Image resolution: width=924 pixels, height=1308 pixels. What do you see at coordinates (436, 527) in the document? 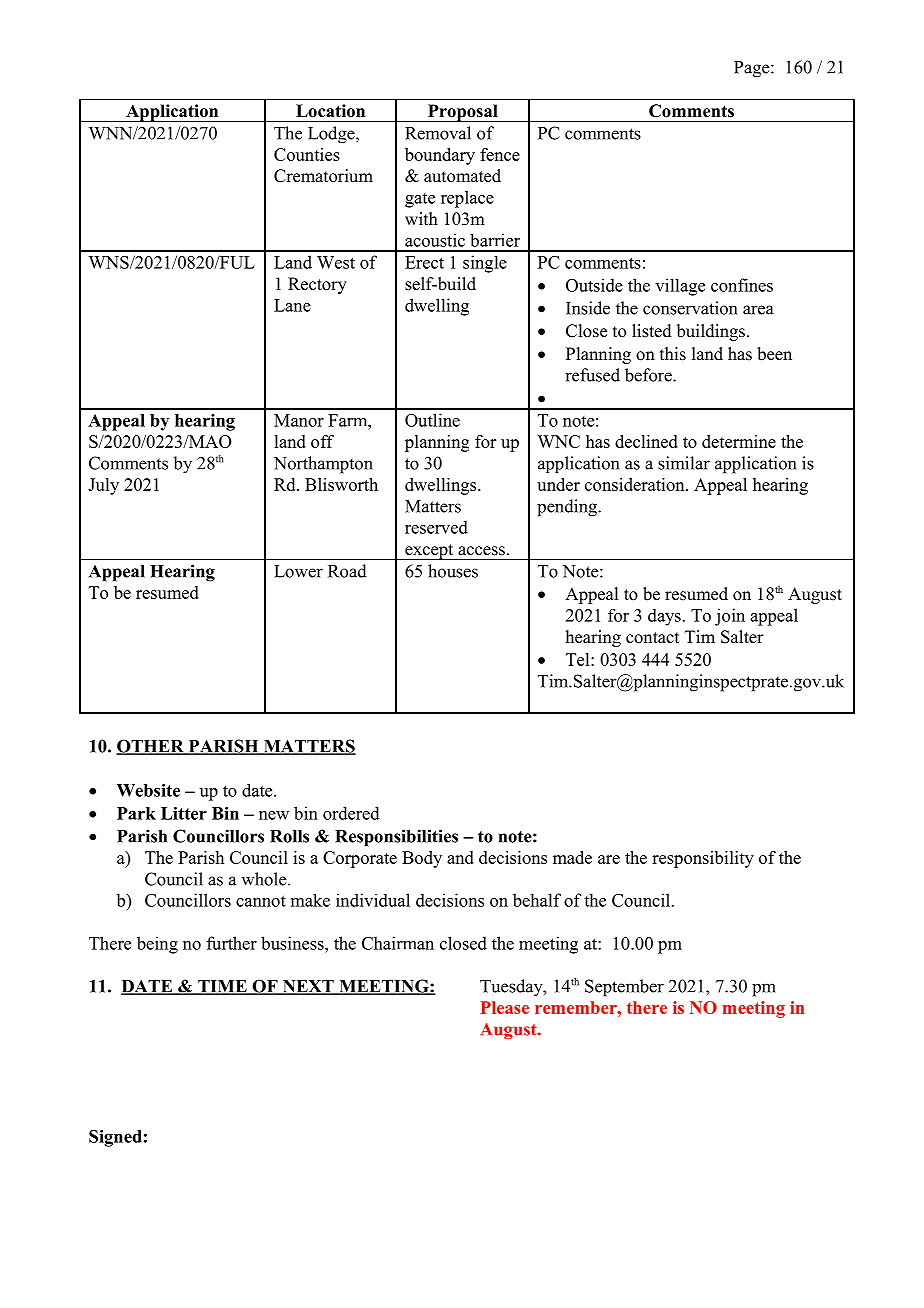
I see `reserved` at bounding box center [436, 527].
